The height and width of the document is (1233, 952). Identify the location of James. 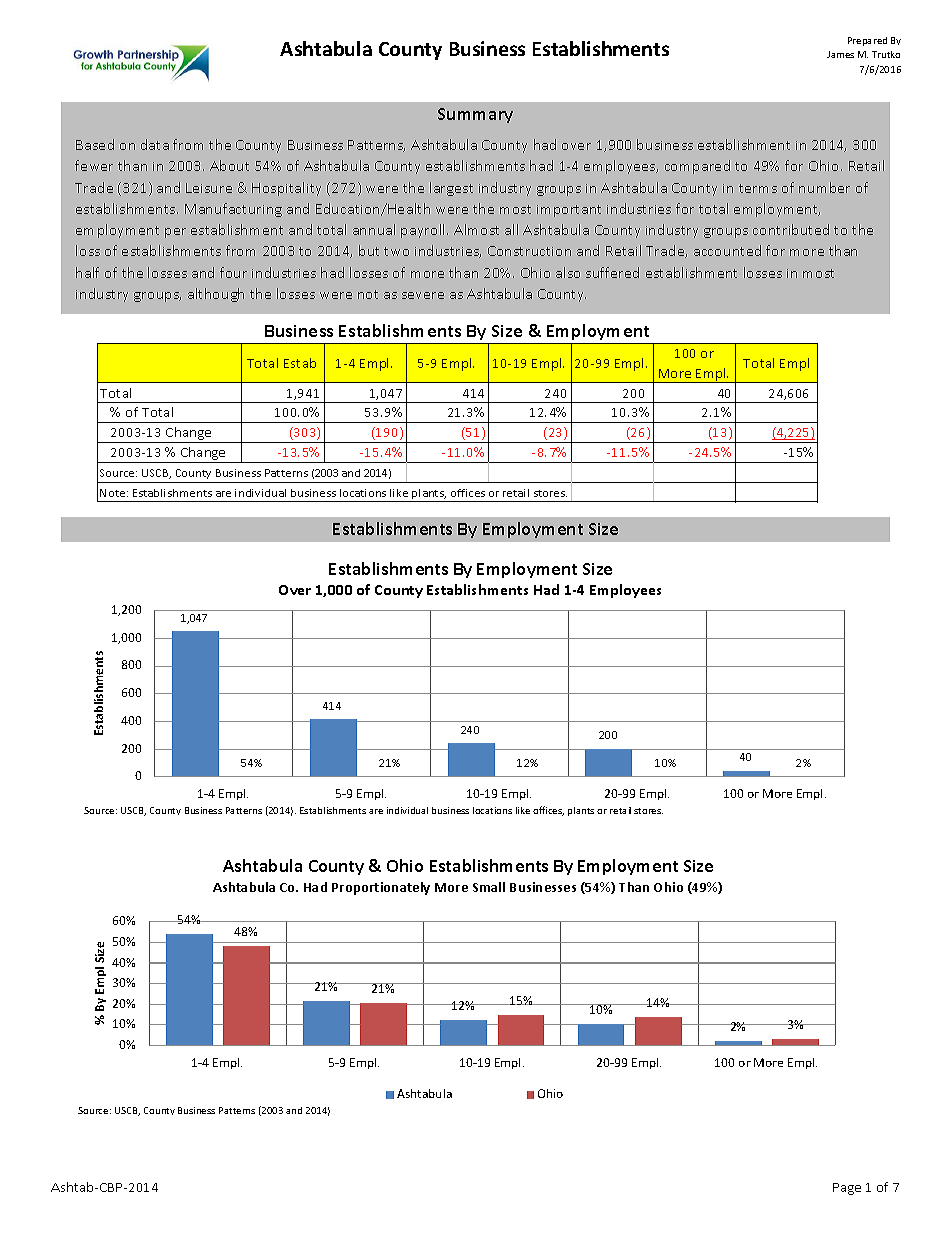
(840, 54).
